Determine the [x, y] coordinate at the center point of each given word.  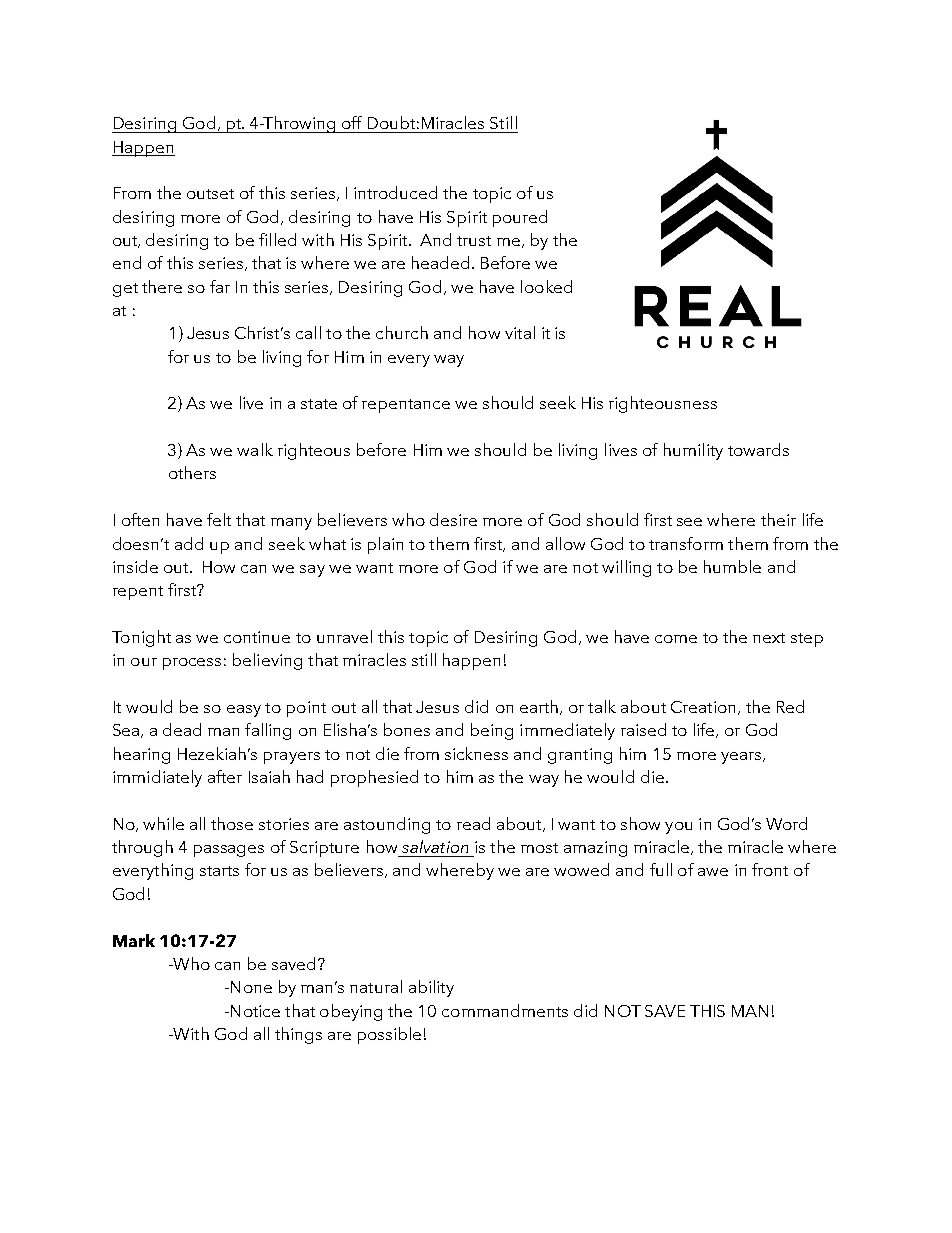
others [192, 472]
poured [520, 218]
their [778, 519]
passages [229, 851]
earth [539, 706]
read [473, 823]
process [192, 664]
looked [546, 286]
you [678, 828]
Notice [255, 1011]
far [220, 286]
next [769, 638]
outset [210, 194]
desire [453, 519]
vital [520, 332]
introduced [395, 192]
